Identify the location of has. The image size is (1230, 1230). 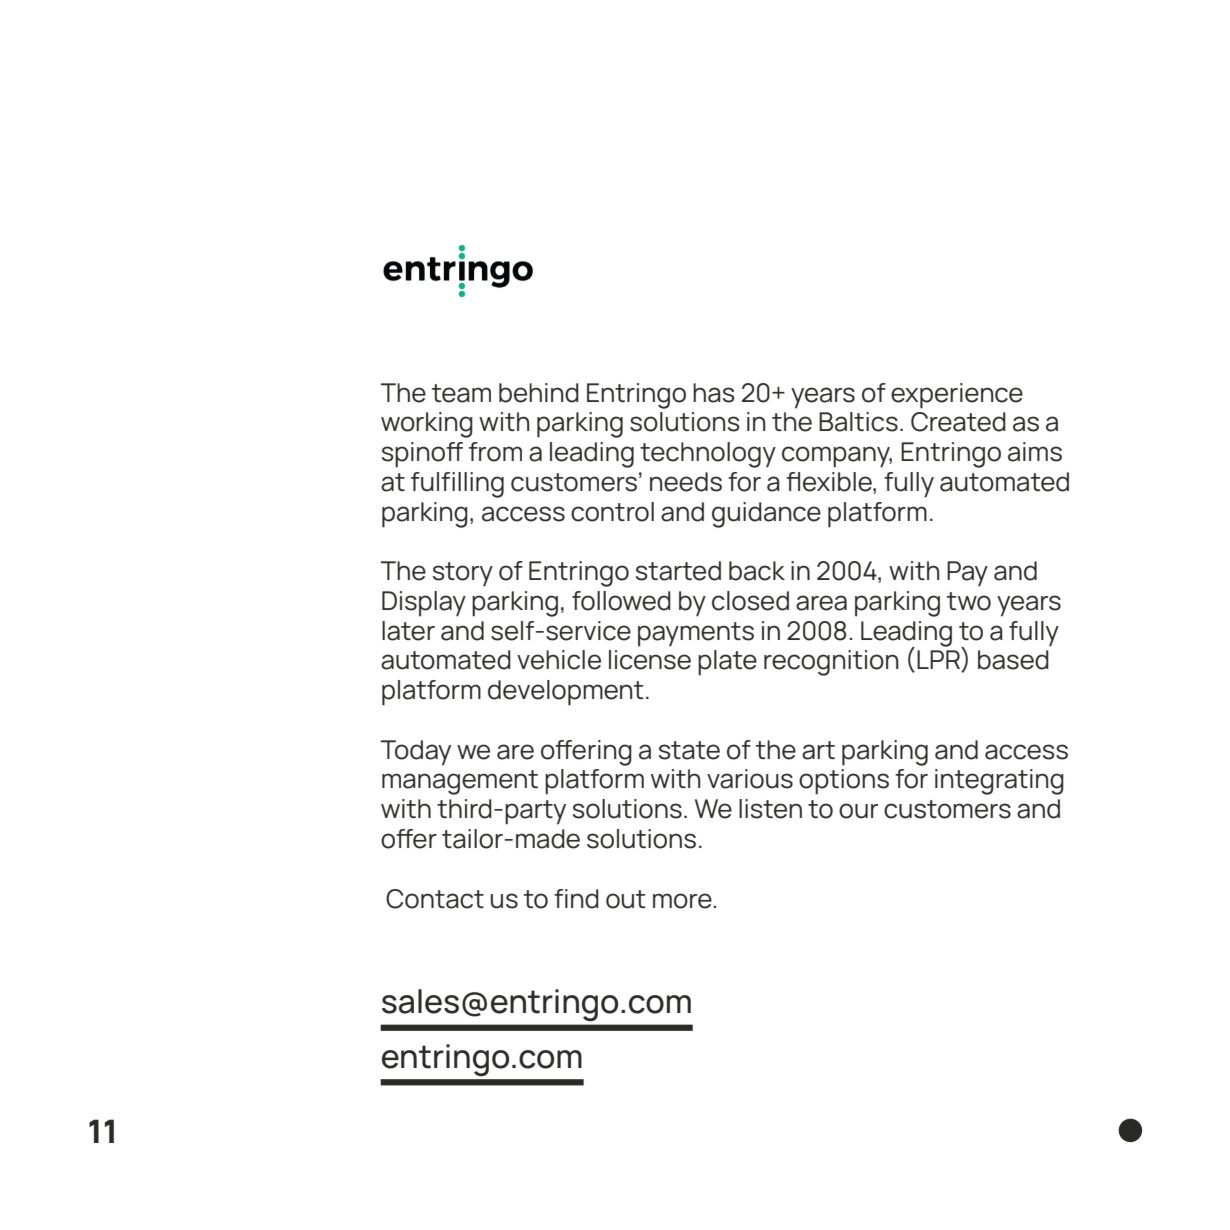
(714, 393).
